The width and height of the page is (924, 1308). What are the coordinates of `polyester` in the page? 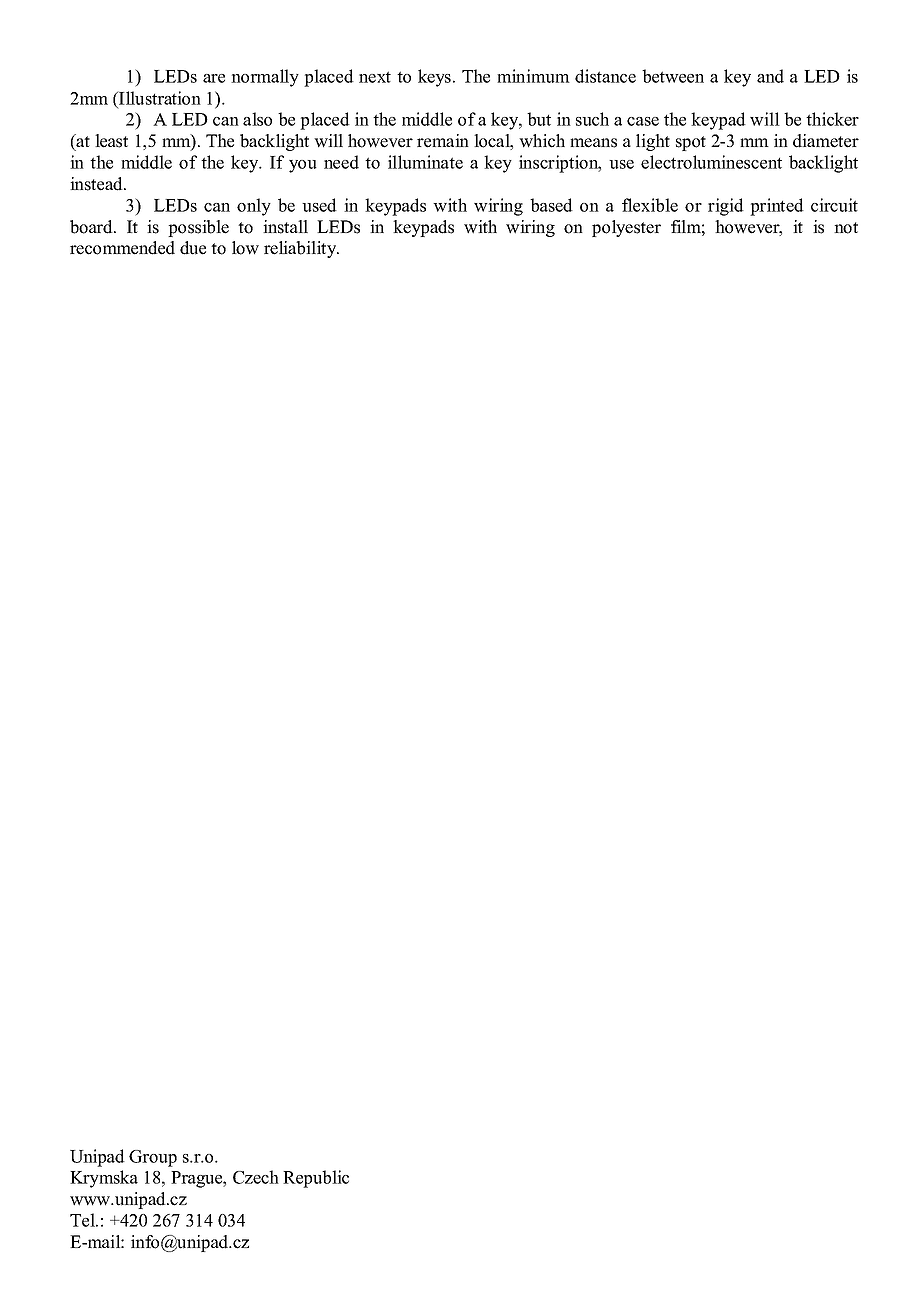 It's located at (626, 228).
